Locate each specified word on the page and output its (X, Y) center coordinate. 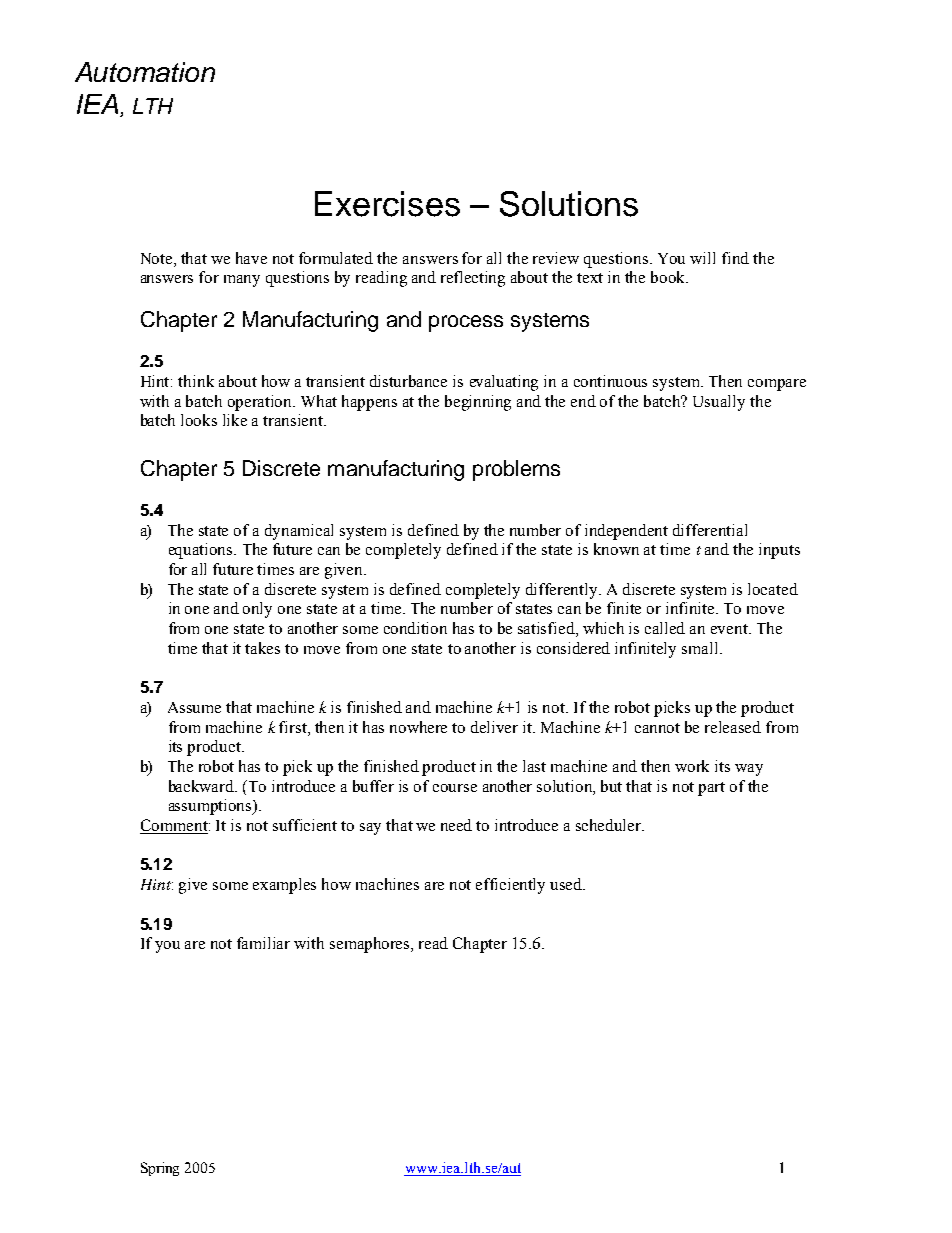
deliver (494, 727)
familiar (263, 943)
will (702, 258)
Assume (194, 707)
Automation (145, 72)
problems (516, 470)
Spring (160, 1169)
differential (710, 530)
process (466, 323)
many (242, 281)
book (669, 277)
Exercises (387, 204)
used (567, 884)
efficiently (510, 886)
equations (202, 551)
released (733, 727)
